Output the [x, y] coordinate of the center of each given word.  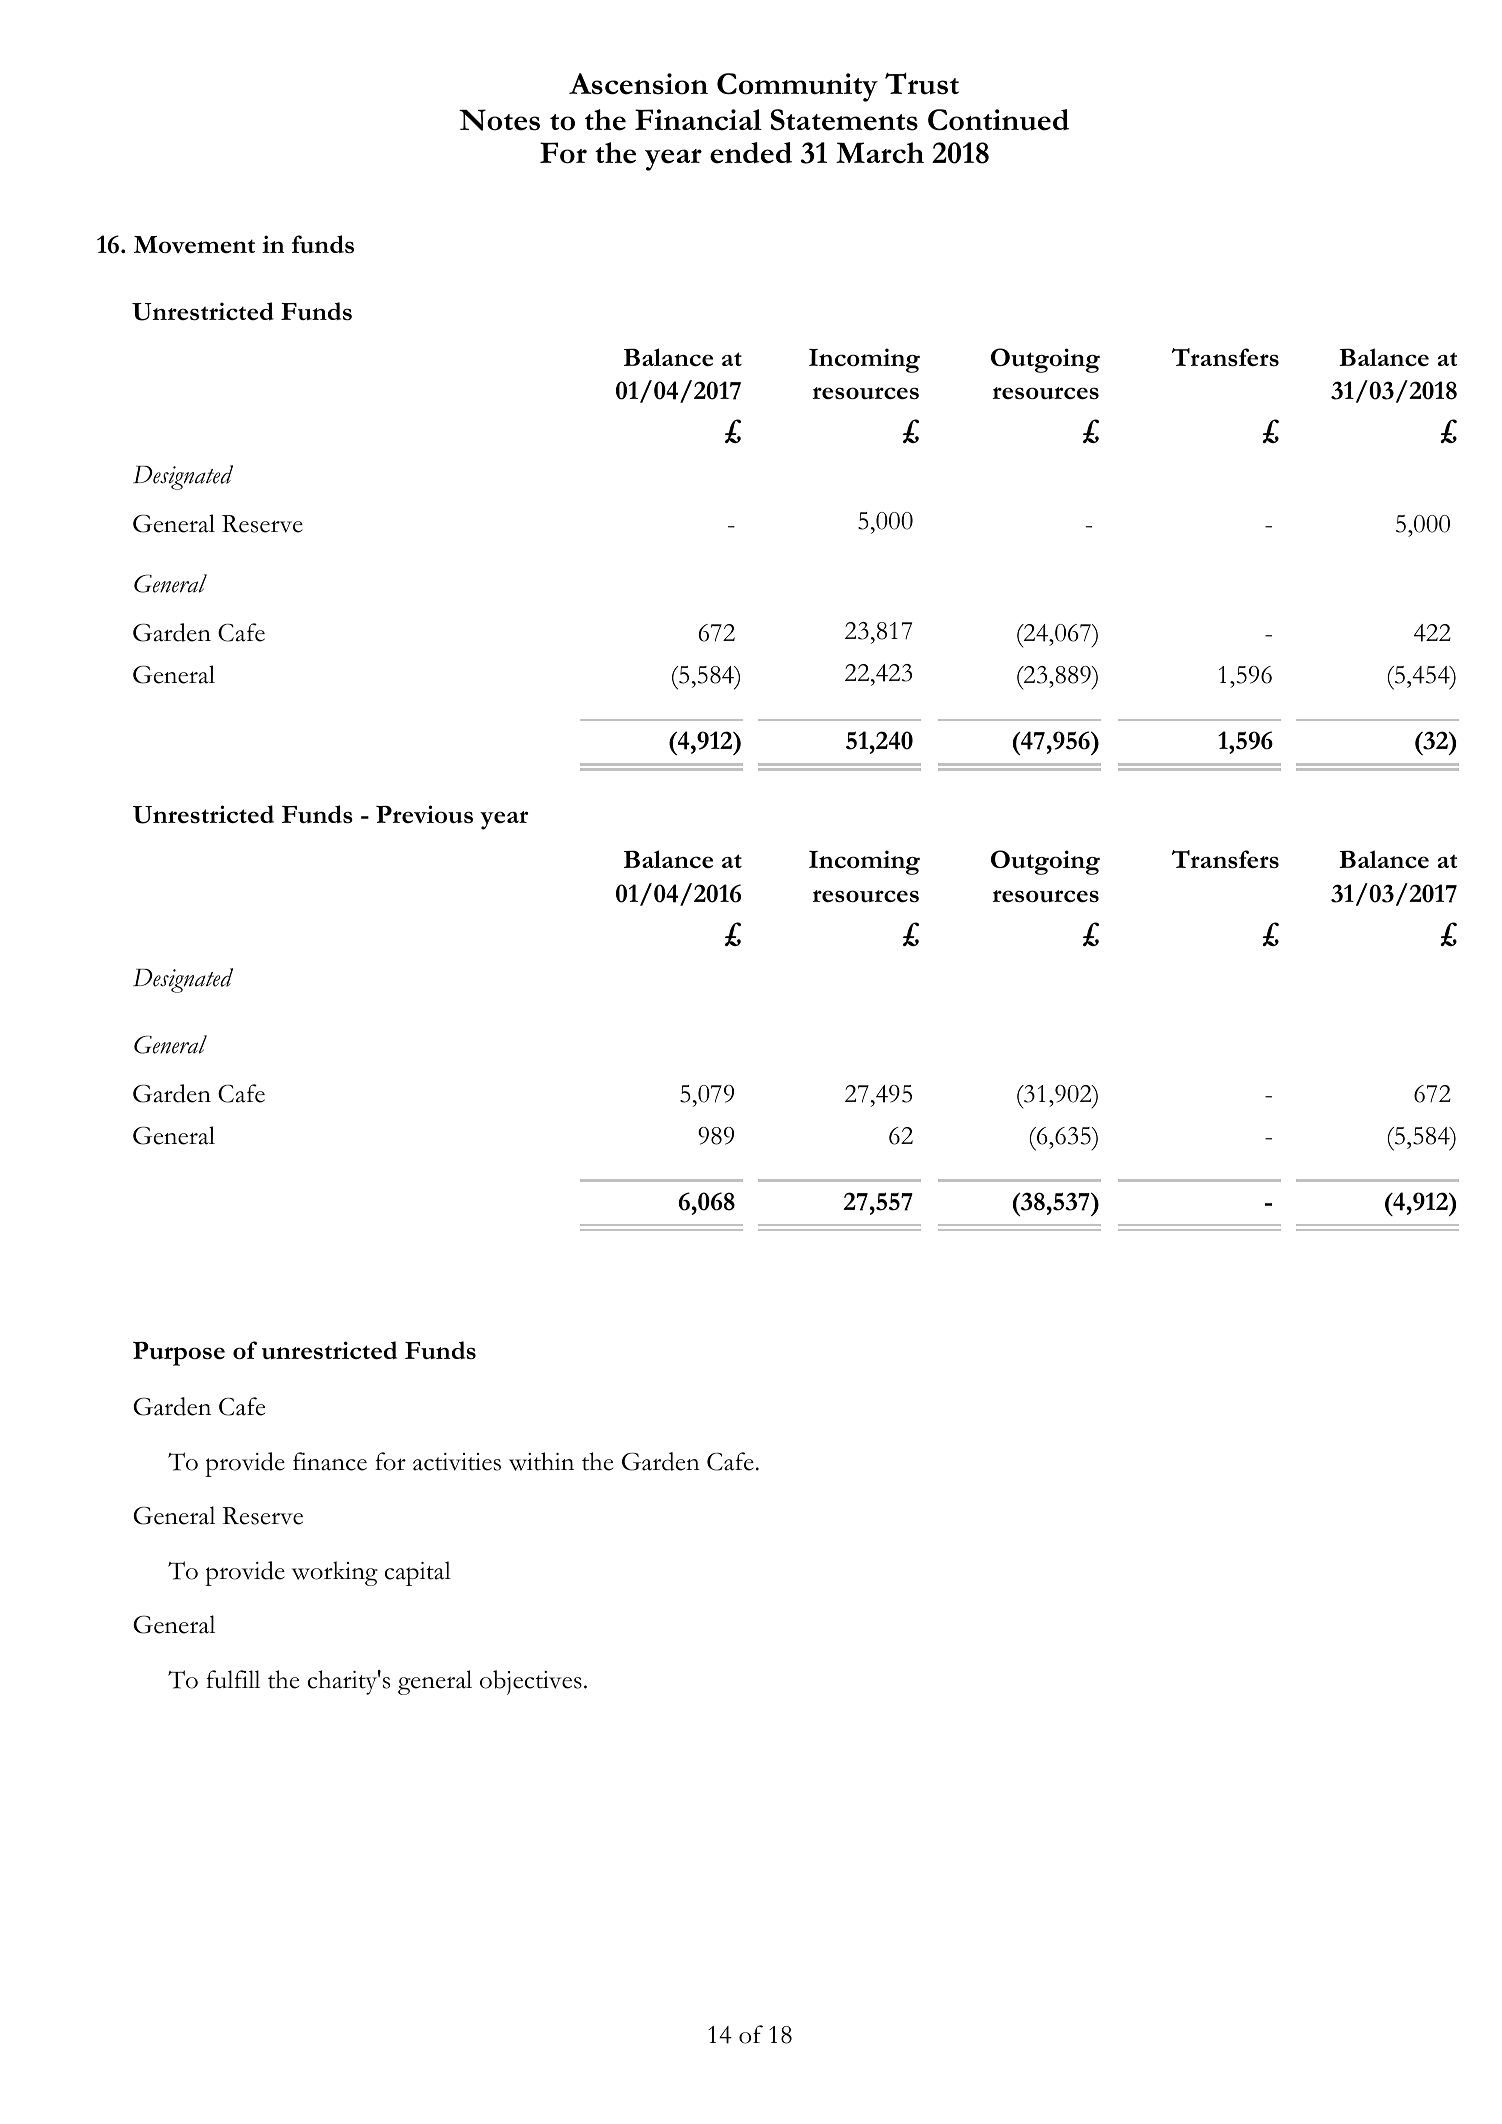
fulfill [233, 1679]
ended [751, 153]
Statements [844, 120]
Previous [424, 814]
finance [330, 1461]
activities [457, 1462]
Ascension [638, 84]
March [880, 153]
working [335, 1573]
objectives [531, 1682]
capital [418, 1573]
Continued [998, 120]
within [541, 1461]
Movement [194, 245]
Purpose [179, 1354]
